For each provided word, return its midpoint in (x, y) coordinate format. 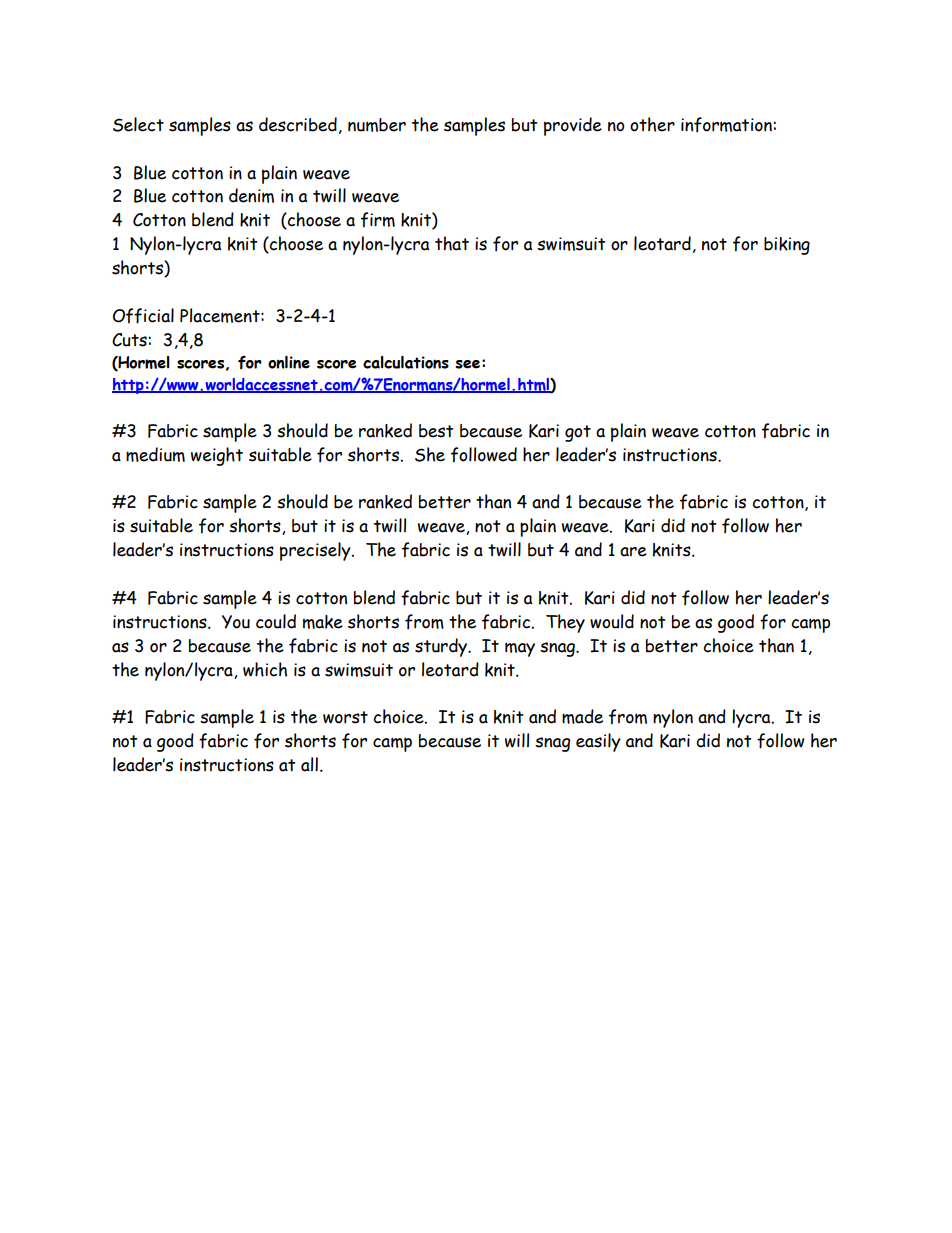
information (727, 125)
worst (345, 717)
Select (138, 124)
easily (598, 742)
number (377, 125)
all (309, 764)
